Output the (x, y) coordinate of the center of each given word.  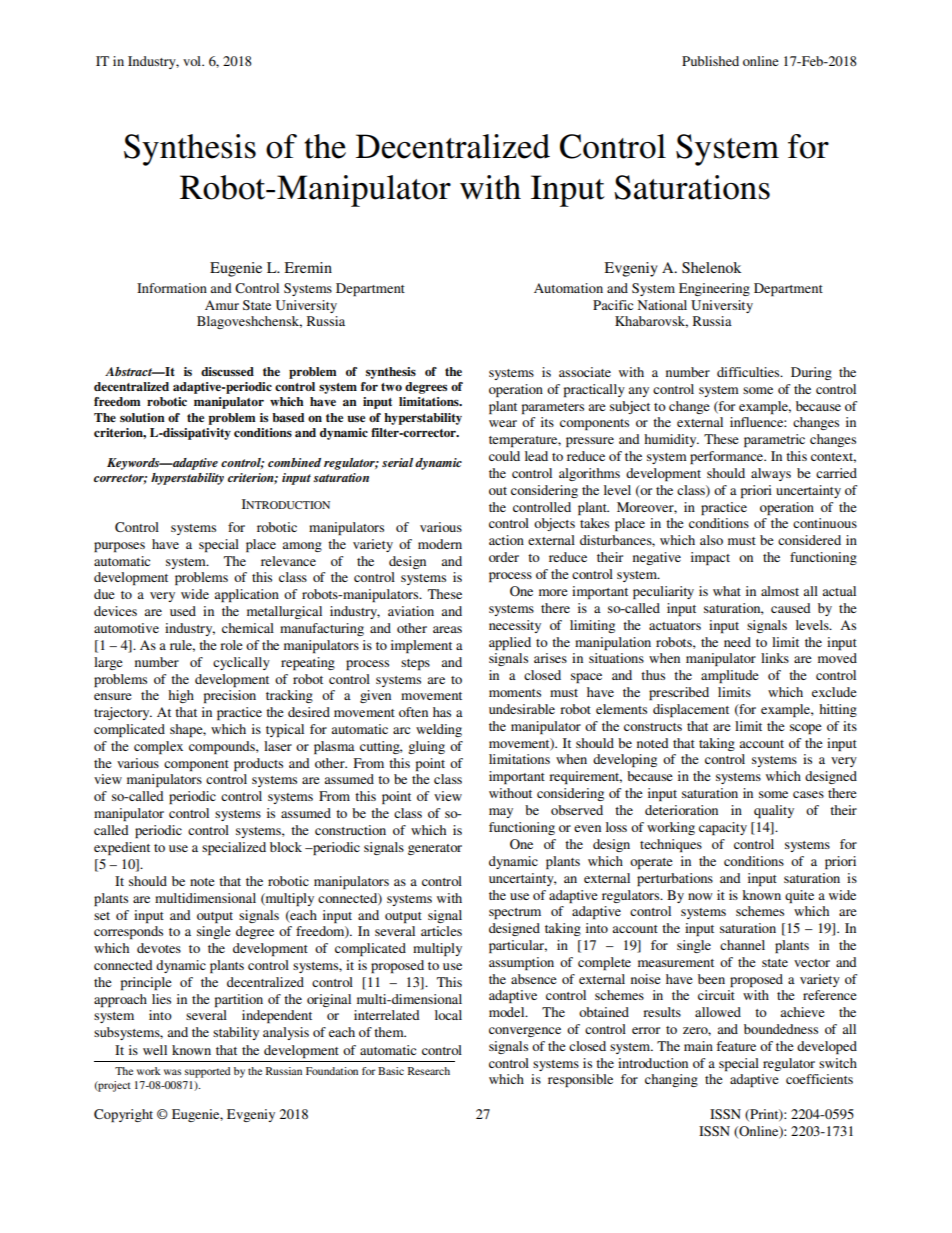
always (771, 474)
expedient (122, 848)
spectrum (515, 913)
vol (193, 61)
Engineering (714, 289)
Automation (568, 288)
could (504, 456)
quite (799, 896)
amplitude (730, 676)
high (181, 696)
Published (710, 61)
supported (207, 1072)
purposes (119, 547)
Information (172, 288)
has (442, 712)
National (662, 305)
